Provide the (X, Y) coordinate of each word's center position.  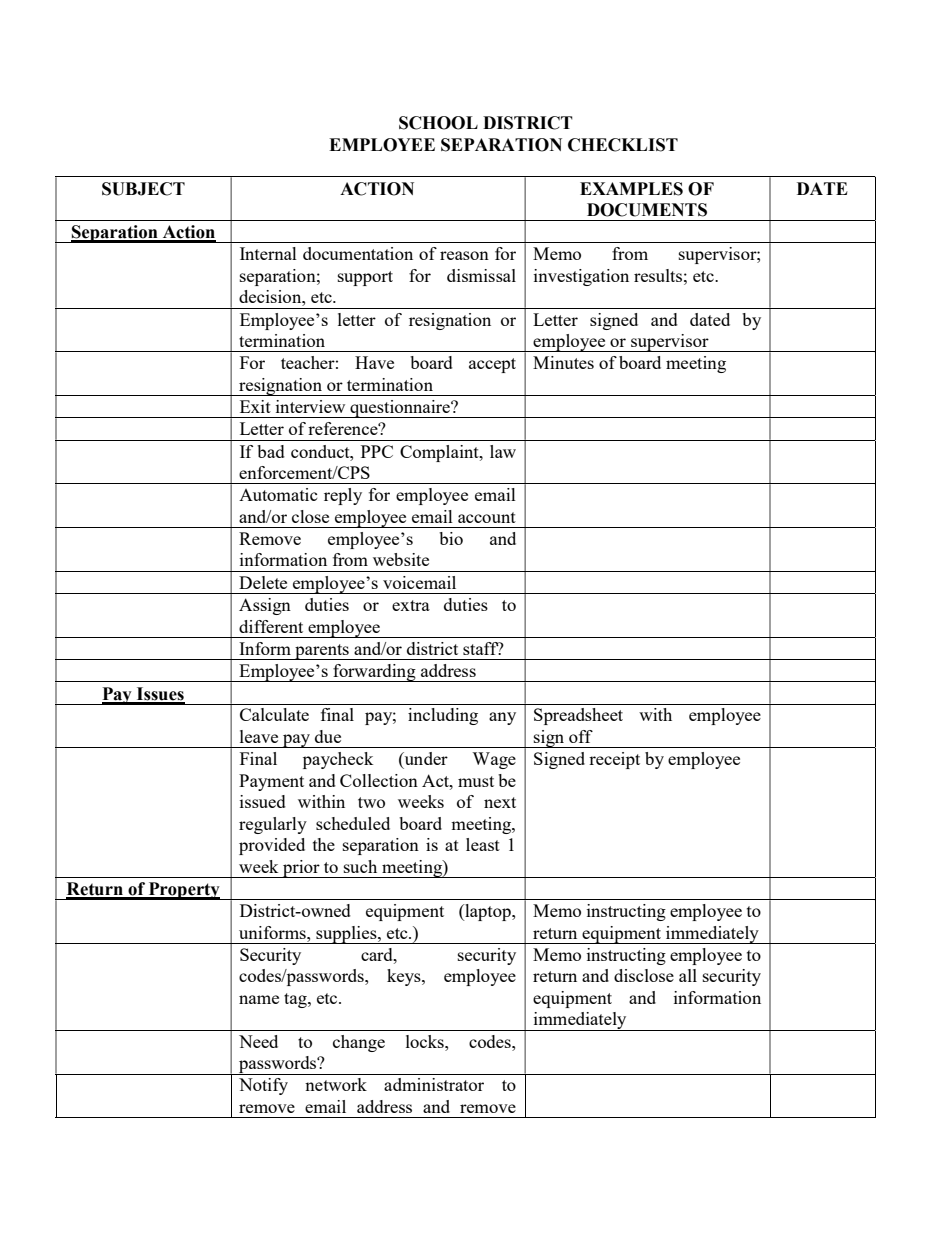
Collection (379, 780)
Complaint (440, 453)
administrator (434, 1084)
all (688, 975)
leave (259, 736)
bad (271, 451)
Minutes (563, 362)
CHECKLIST (623, 145)
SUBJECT (143, 189)
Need (258, 1041)
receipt (614, 760)
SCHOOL (438, 123)
